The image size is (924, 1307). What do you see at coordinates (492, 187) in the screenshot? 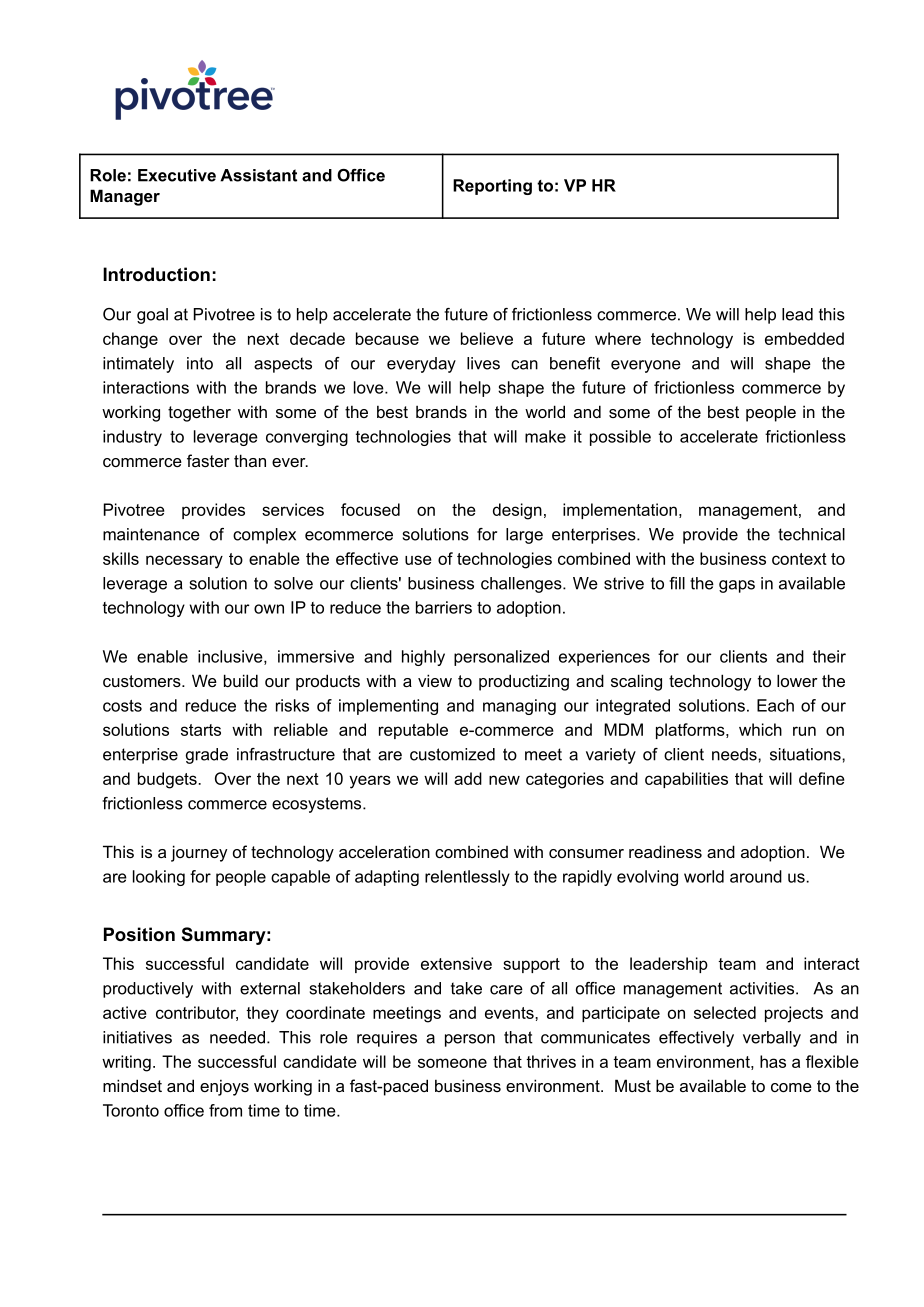
I see `Reporting` at bounding box center [492, 187].
